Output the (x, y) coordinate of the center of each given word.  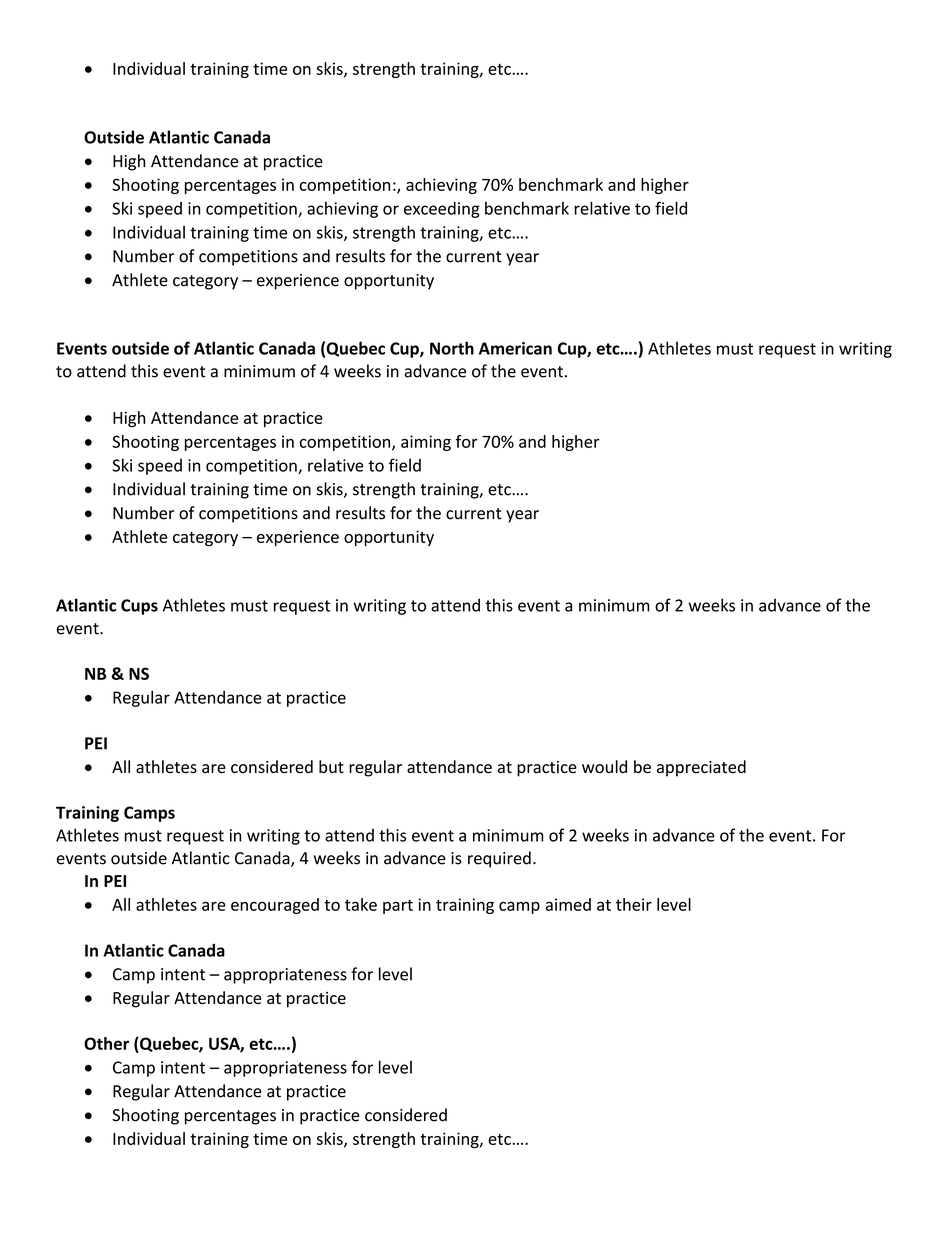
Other (106, 1043)
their (634, 904)
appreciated (701, 768)
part (398, 906)
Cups (139, 607)
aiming (426, 443)
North (452, 348)
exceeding (442, 210)
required (499, 859)
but (331, 767)
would (604, 767)
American (515, 348)
